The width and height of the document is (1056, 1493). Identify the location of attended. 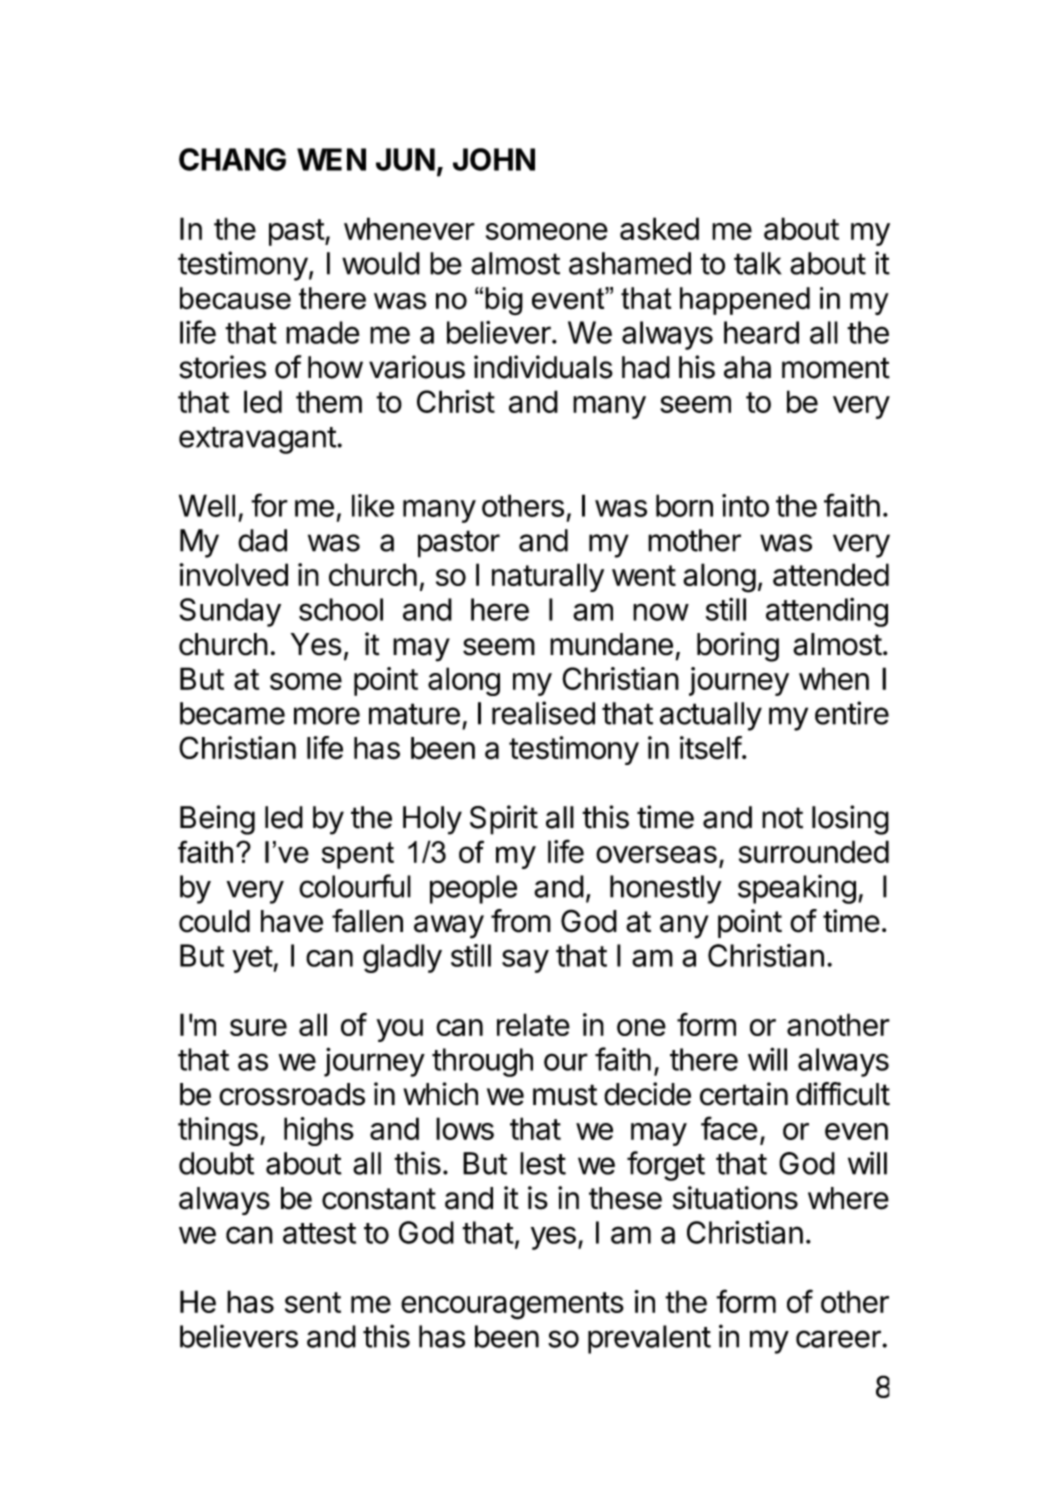
(831, 574).
